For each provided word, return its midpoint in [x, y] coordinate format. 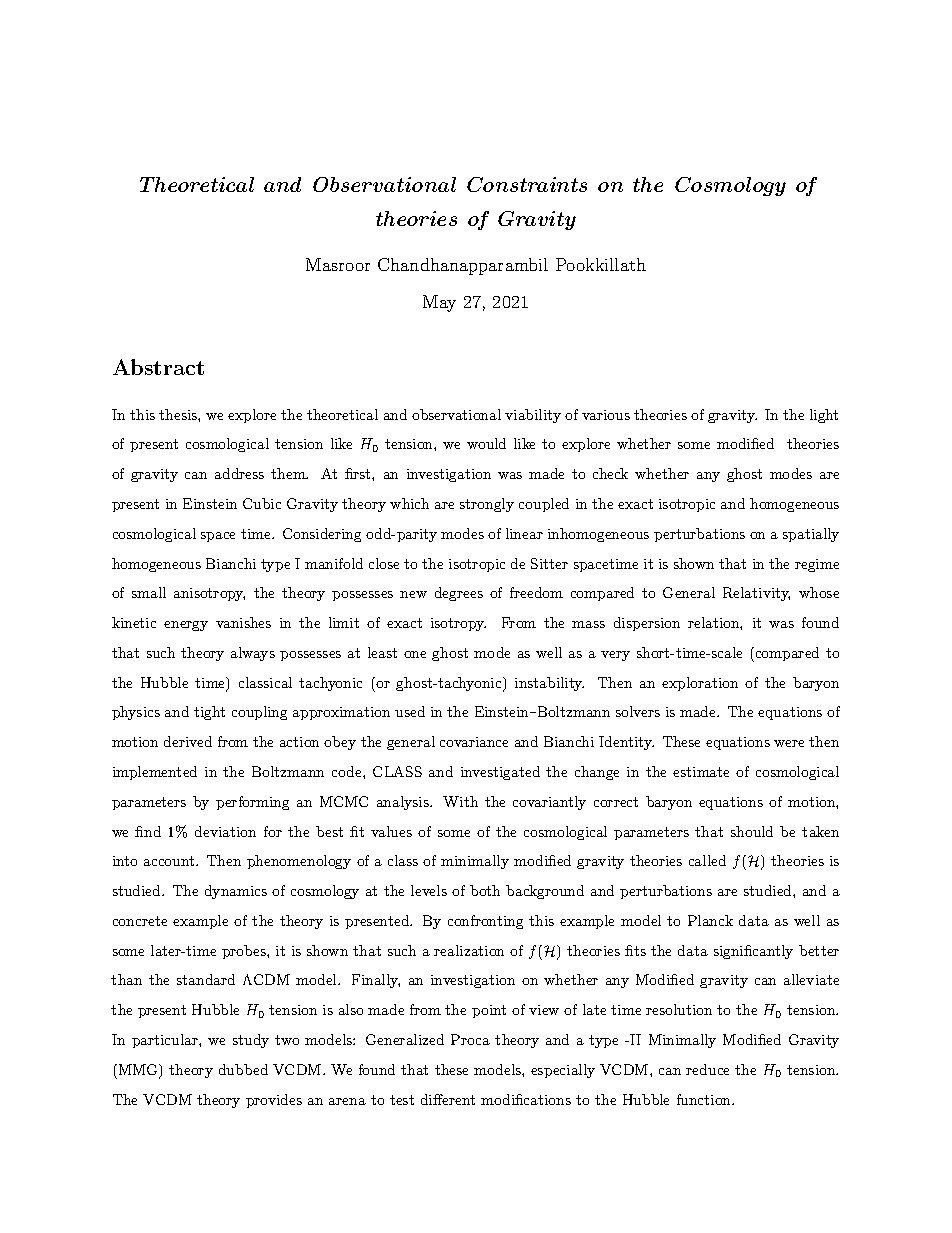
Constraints [527, 184]
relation [714, 622]
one [415, 654]
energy [186, 626]
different [448, 1099]
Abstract [158, 367]
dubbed [243, 1069]
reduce [707, 1069]
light [824, 416]
